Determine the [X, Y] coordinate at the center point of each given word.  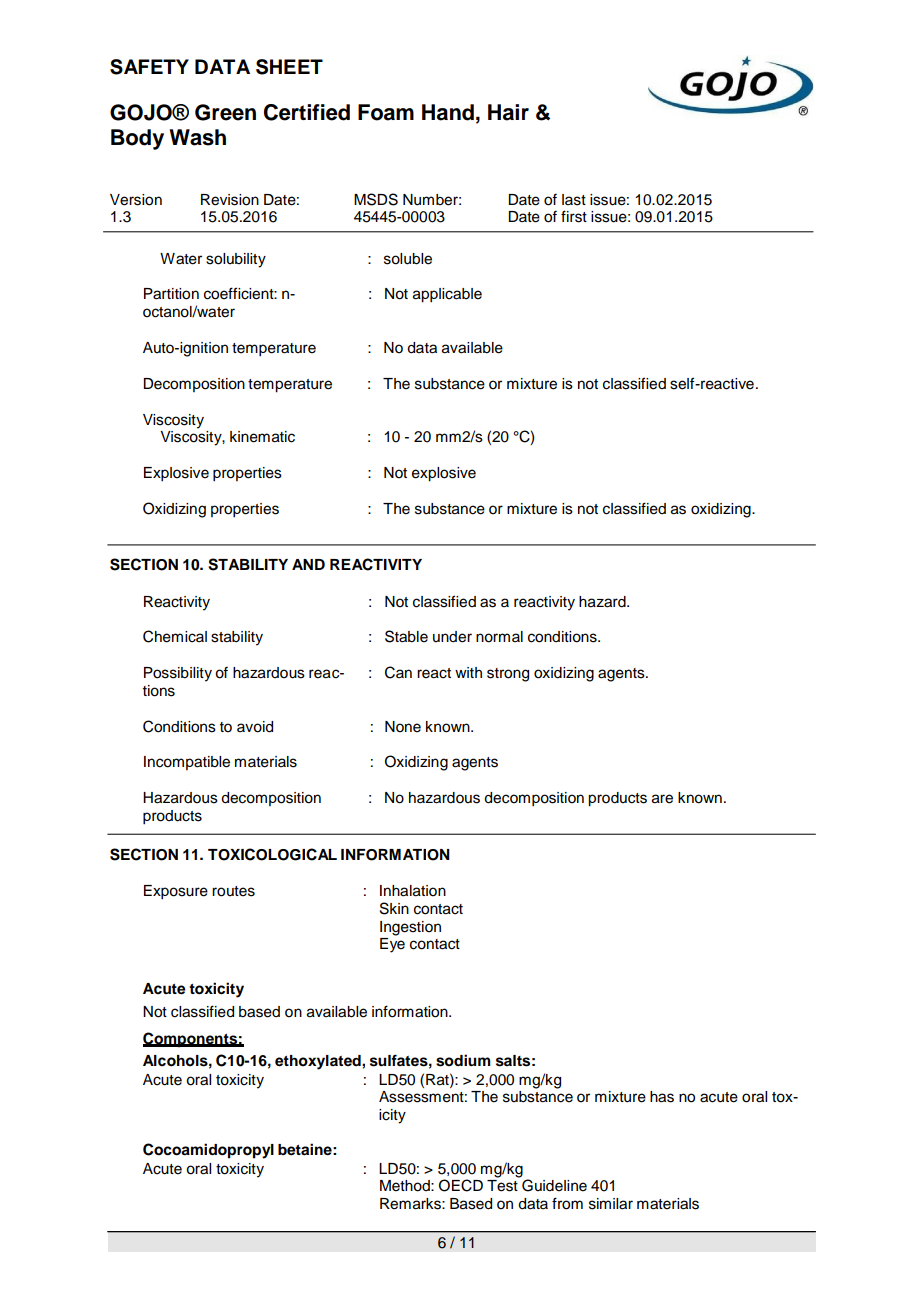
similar [611, 1204]
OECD [461, 1185]
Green [225, 112]
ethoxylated [319, 1062]
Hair [508, 112]
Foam [386, 112]
